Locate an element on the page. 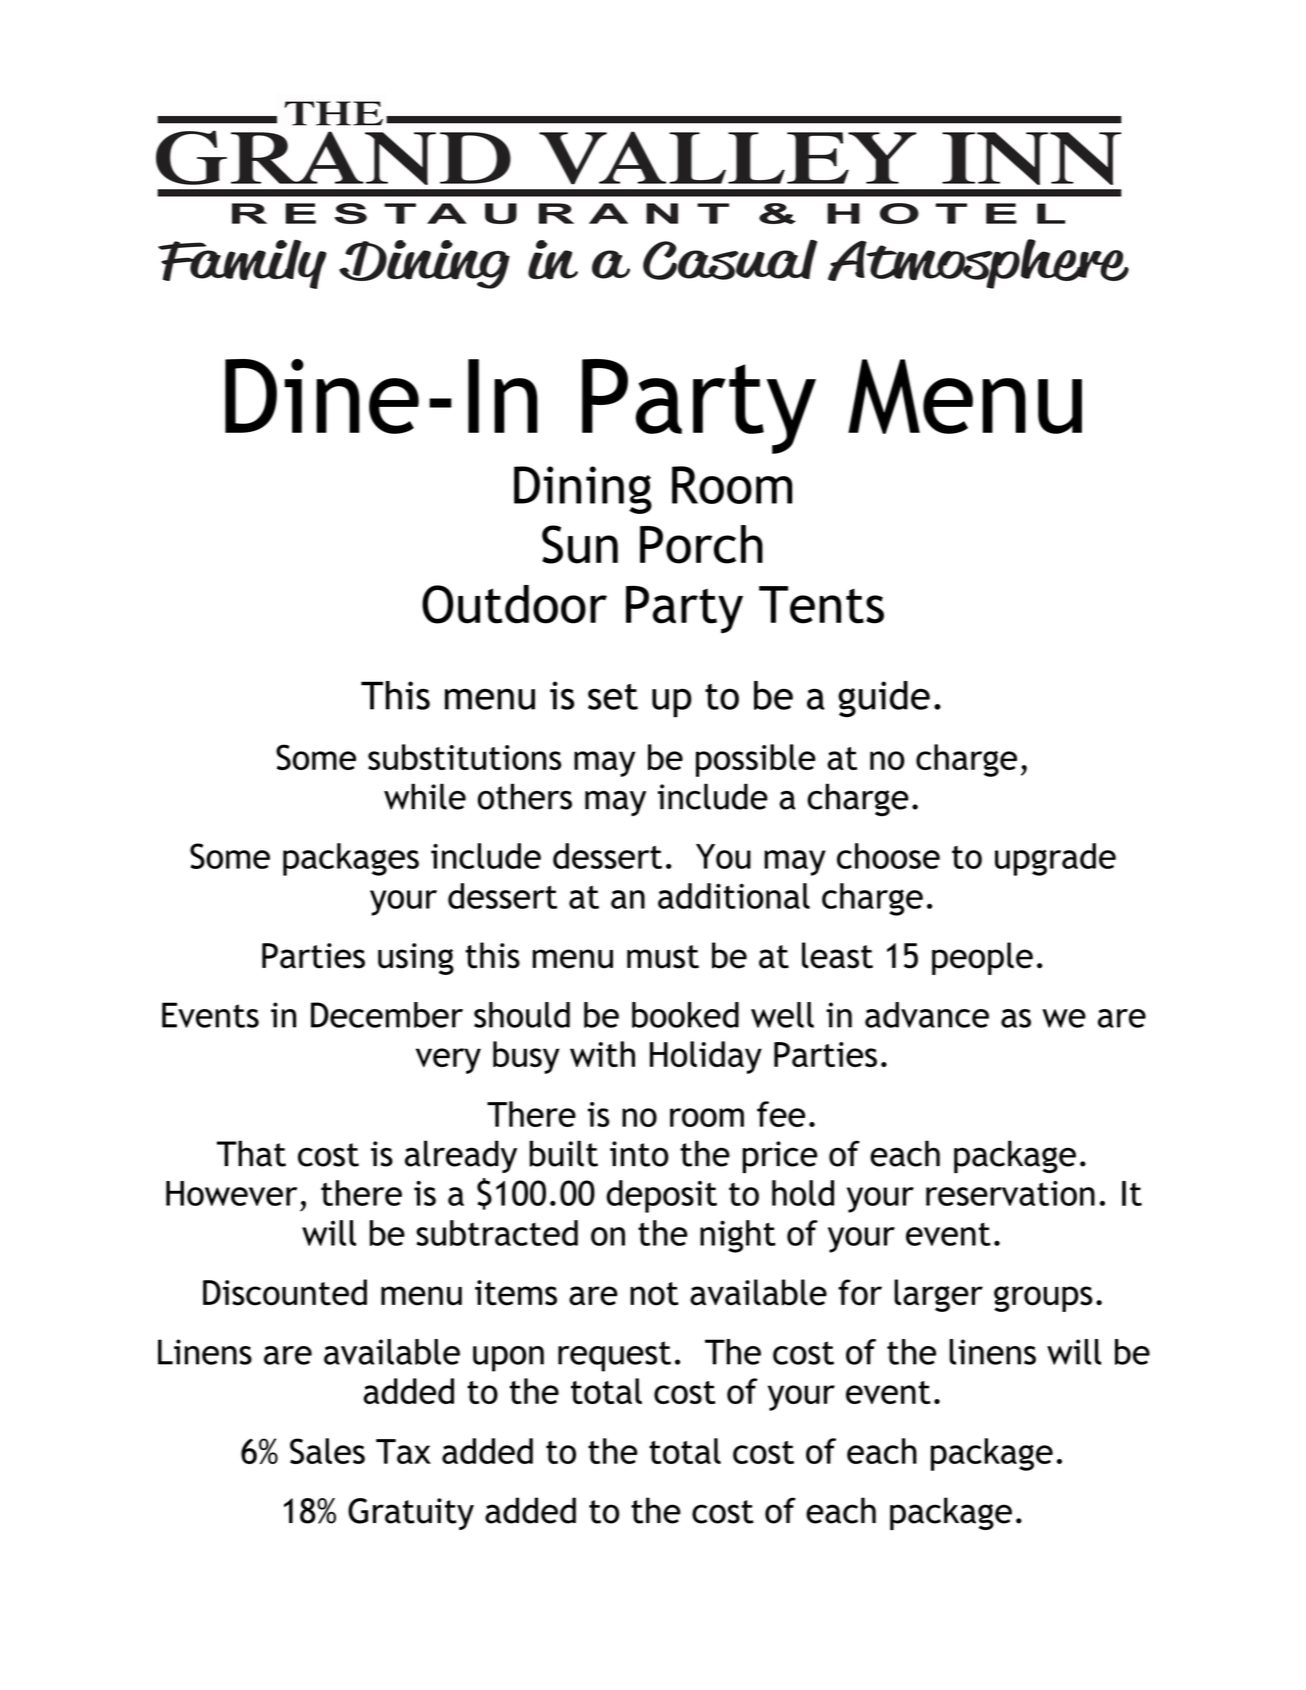 The image size is (1306, 1690). set is located at coordinates (613, 697).
